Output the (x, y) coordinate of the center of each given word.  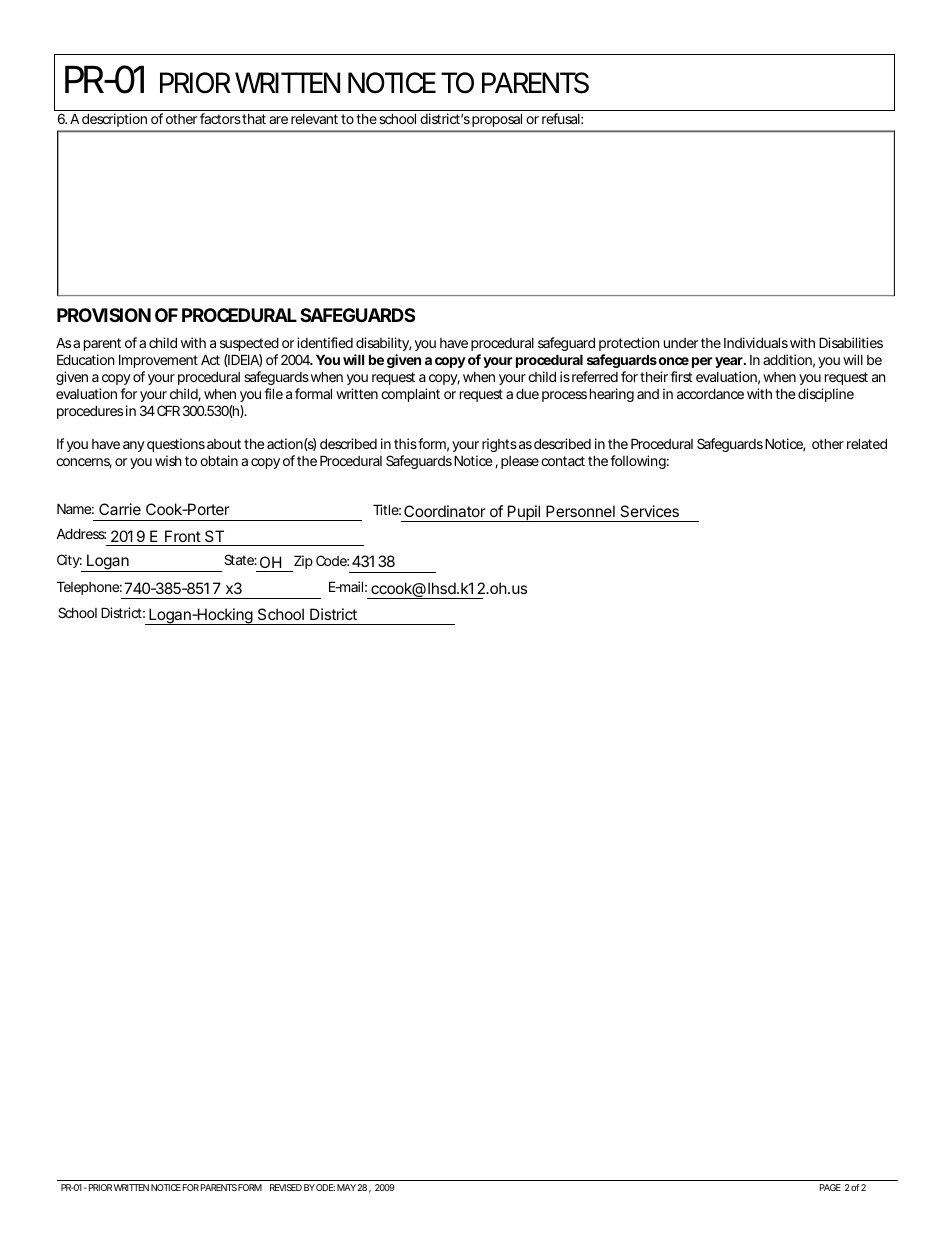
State (239, 559)
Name (74, 508)
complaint (410, 395)
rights (499, 445)
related (867, 443)
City (68, 561)
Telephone (88, 588)
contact (563, 461)
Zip (302, 563)
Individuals (756, 342)
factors (220, 118)
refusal (561, 118)
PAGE (830, 1187)
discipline (826, 395)
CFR (168, 410)
